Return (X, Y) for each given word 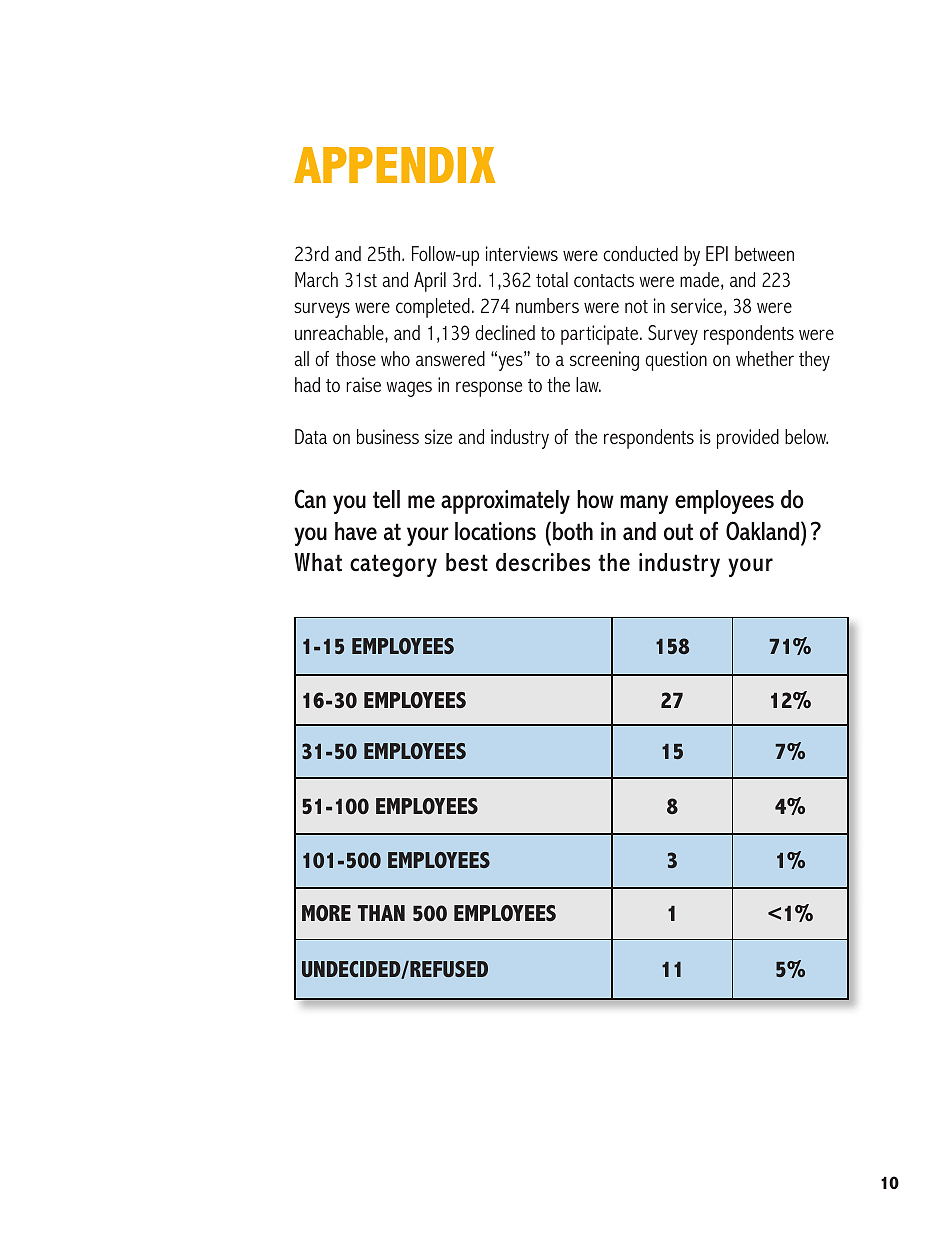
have (356, 531)
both (573, 531)
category (393, 565)
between (764, 253)
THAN (381, 913)
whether (765, 358)
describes (543, 562)
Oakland (762, 531)
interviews (522, 253)
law (588, 384)
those (356, 358)
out (678, 532)
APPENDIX (394, 165)
